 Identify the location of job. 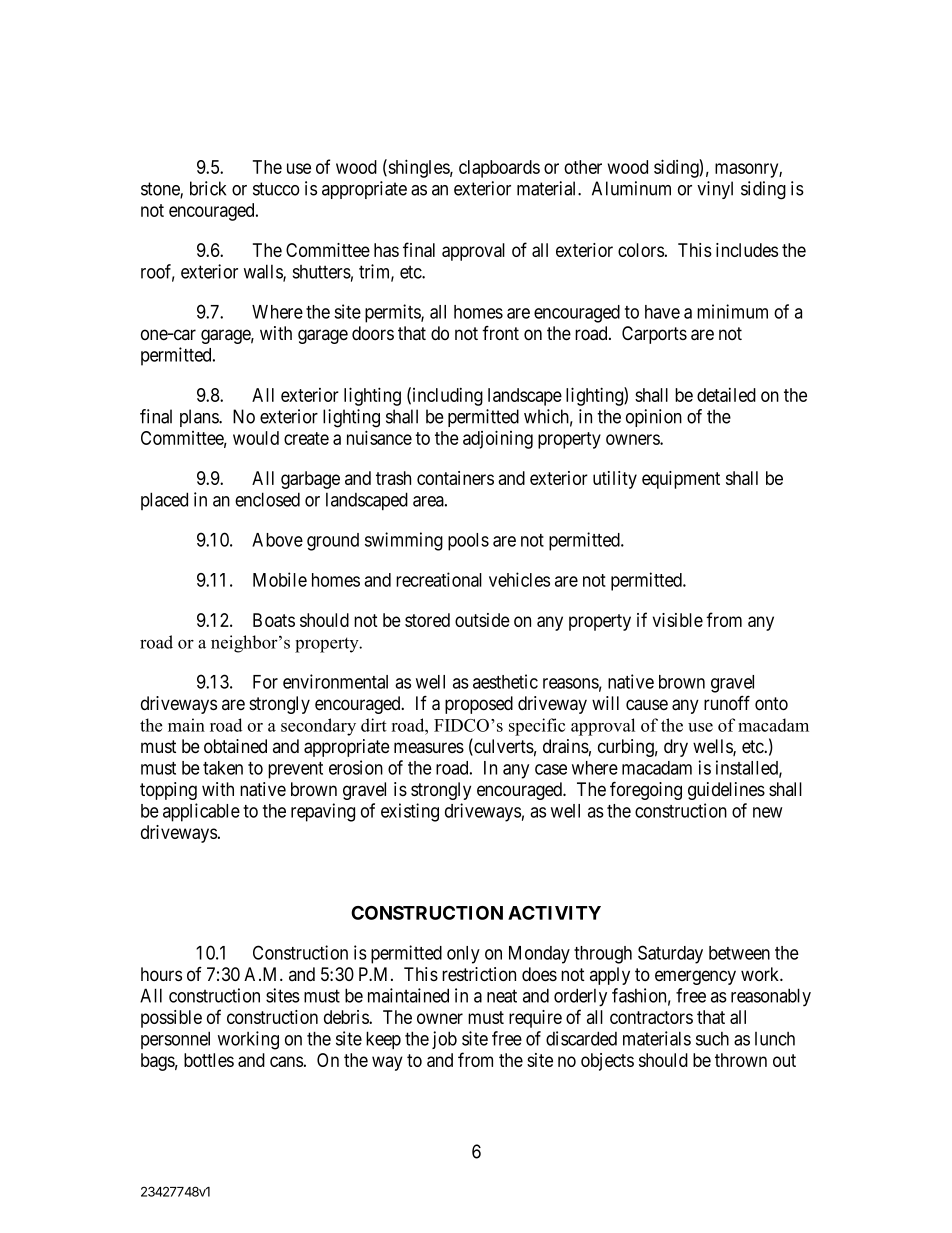
(444, 1040).
